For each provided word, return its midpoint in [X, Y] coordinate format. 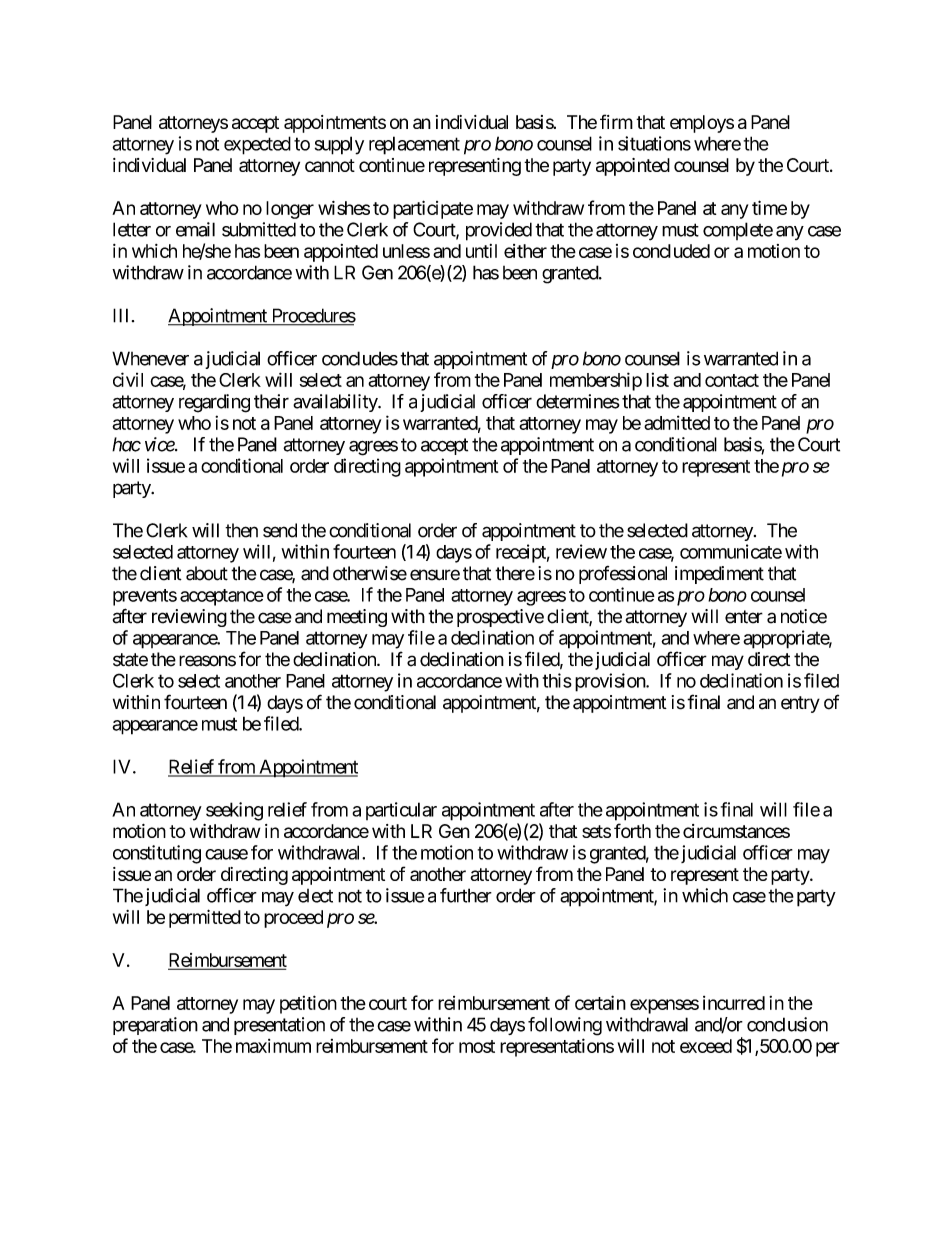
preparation [155, 1026]
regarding [214, 403]
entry [800, 704]
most [477, 1046]
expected [257, 145]
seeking [234, 811]
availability [336, 403]
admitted [677, 422]
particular [401, 811]
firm [616, 121]
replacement [414, 145]
